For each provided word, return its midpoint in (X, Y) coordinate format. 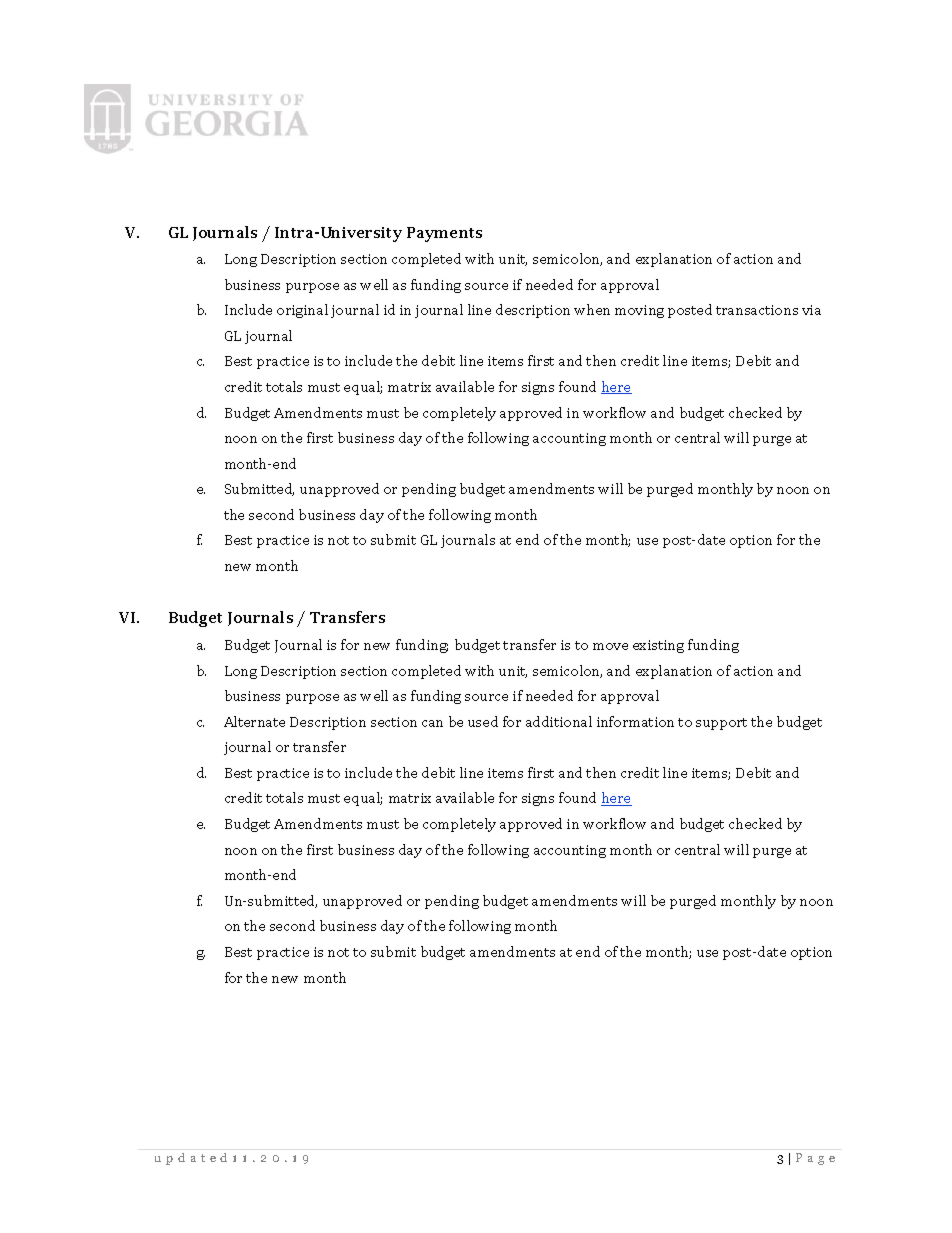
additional (559, 721)
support (721, 724)
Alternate (254, 721)
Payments (444, 234)
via (811, 310)
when (592, 309)
